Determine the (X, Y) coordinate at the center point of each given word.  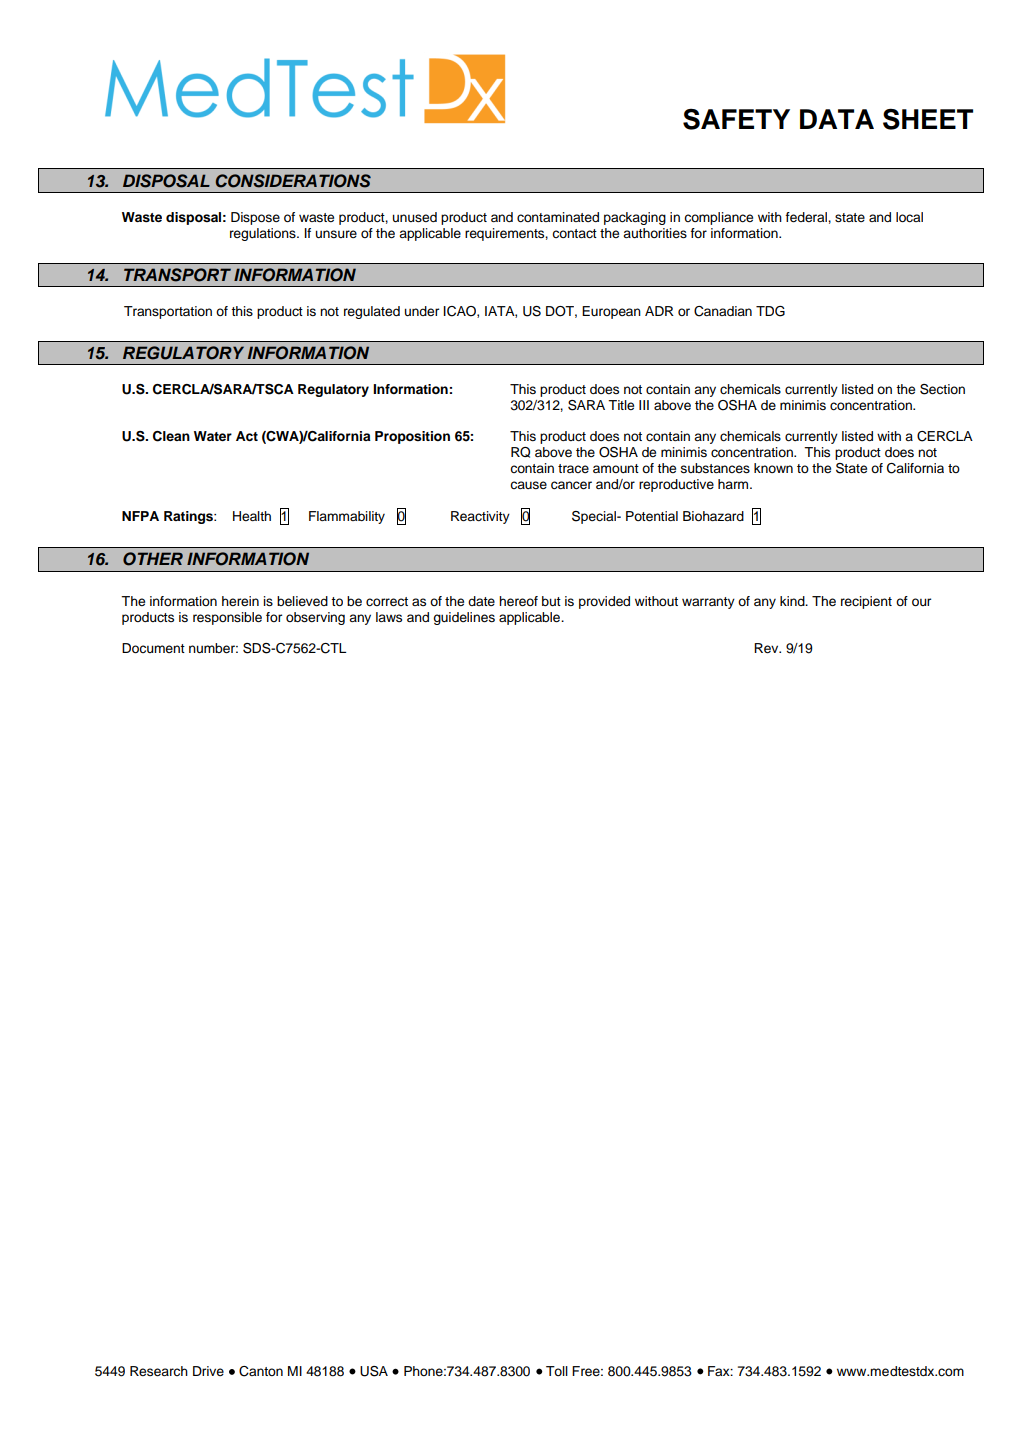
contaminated (558, 217)
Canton (261, 1371)
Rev (767, 648)
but (551, 601)
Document (153, 648)
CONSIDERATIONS (293, 181)
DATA (837, 119)
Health (252, 516)
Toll (557, 1371)
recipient (866, 602)
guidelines (464, 618)
